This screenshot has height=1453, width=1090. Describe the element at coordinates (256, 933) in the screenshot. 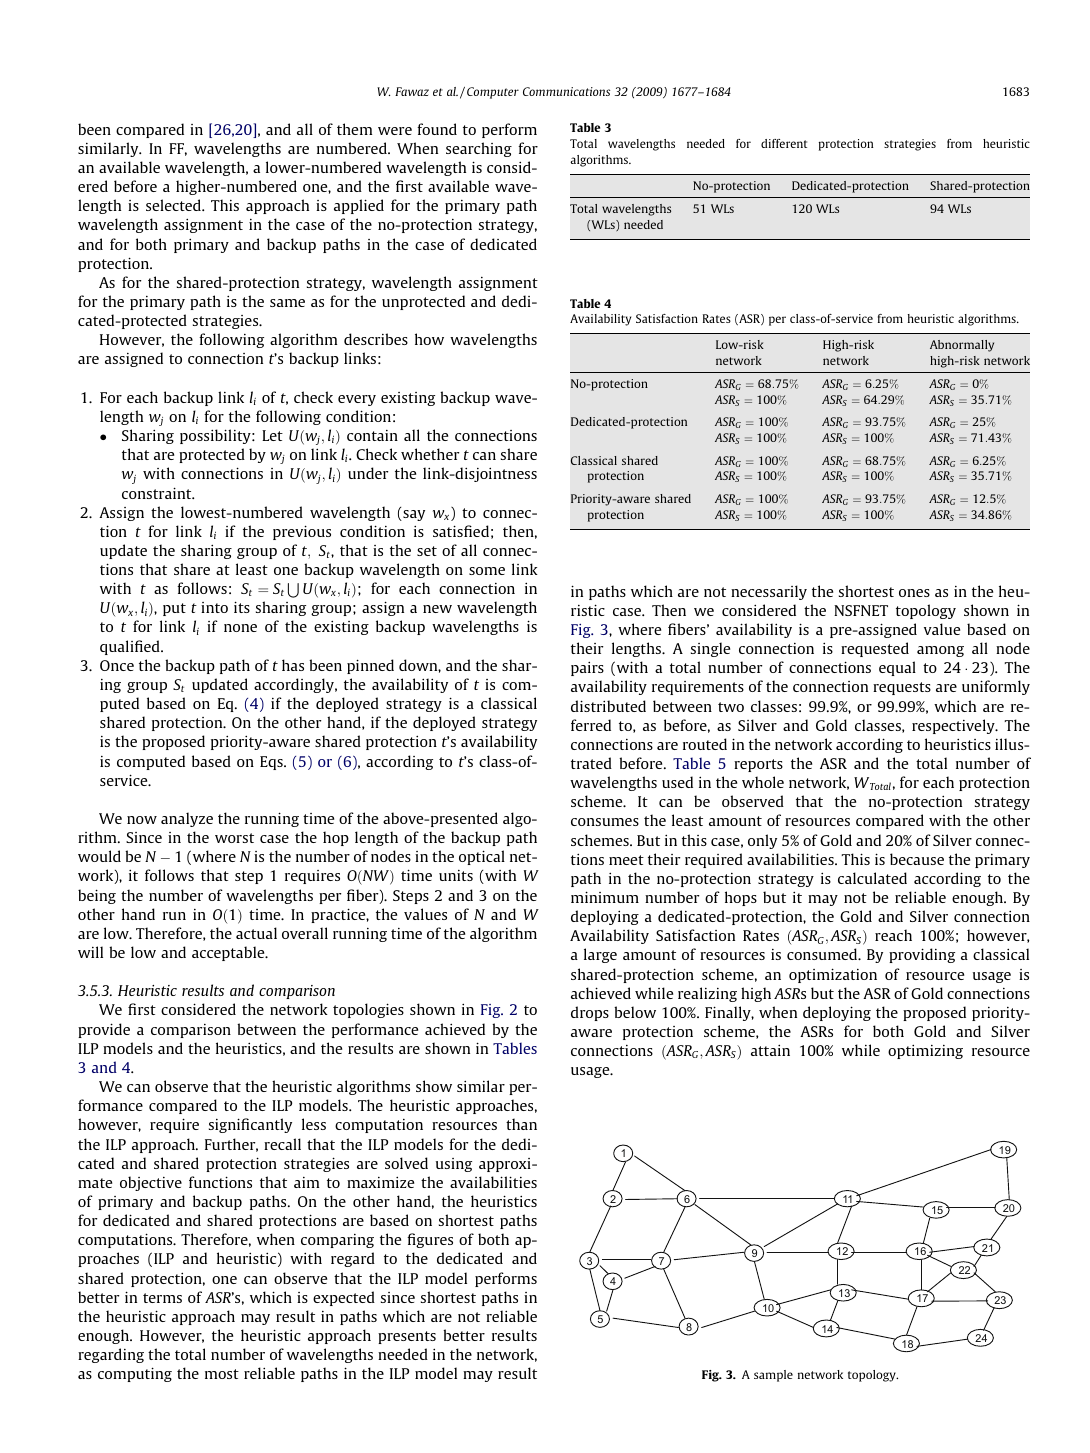

I see `actual` at that location.
